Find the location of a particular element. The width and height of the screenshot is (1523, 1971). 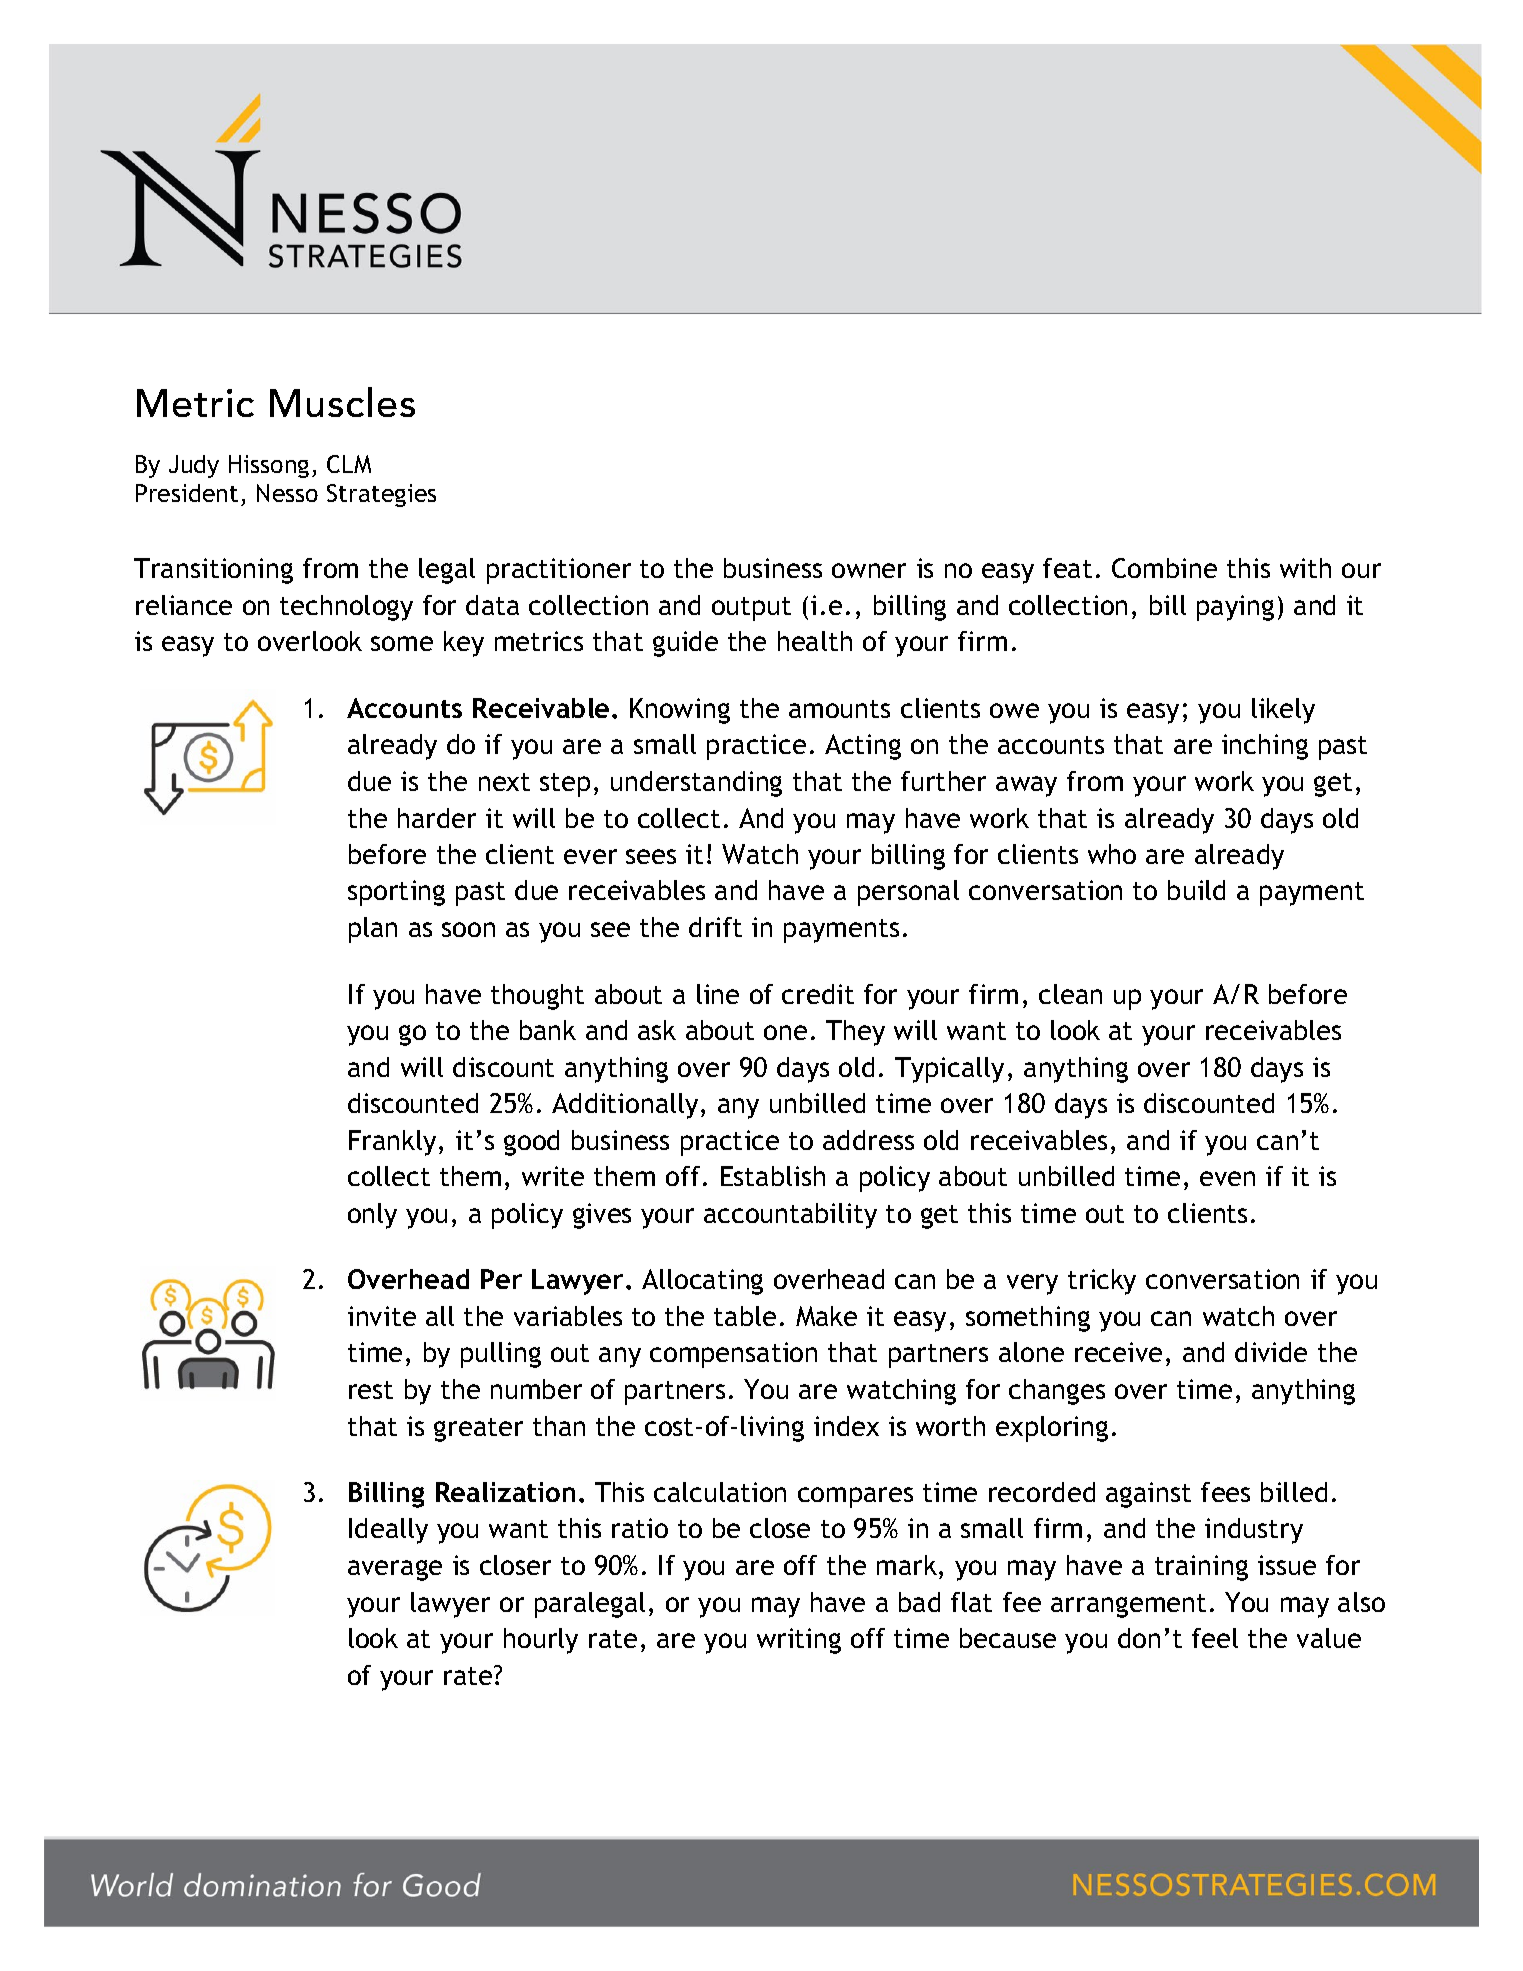

clean is located at coordinates (1070, 994).
